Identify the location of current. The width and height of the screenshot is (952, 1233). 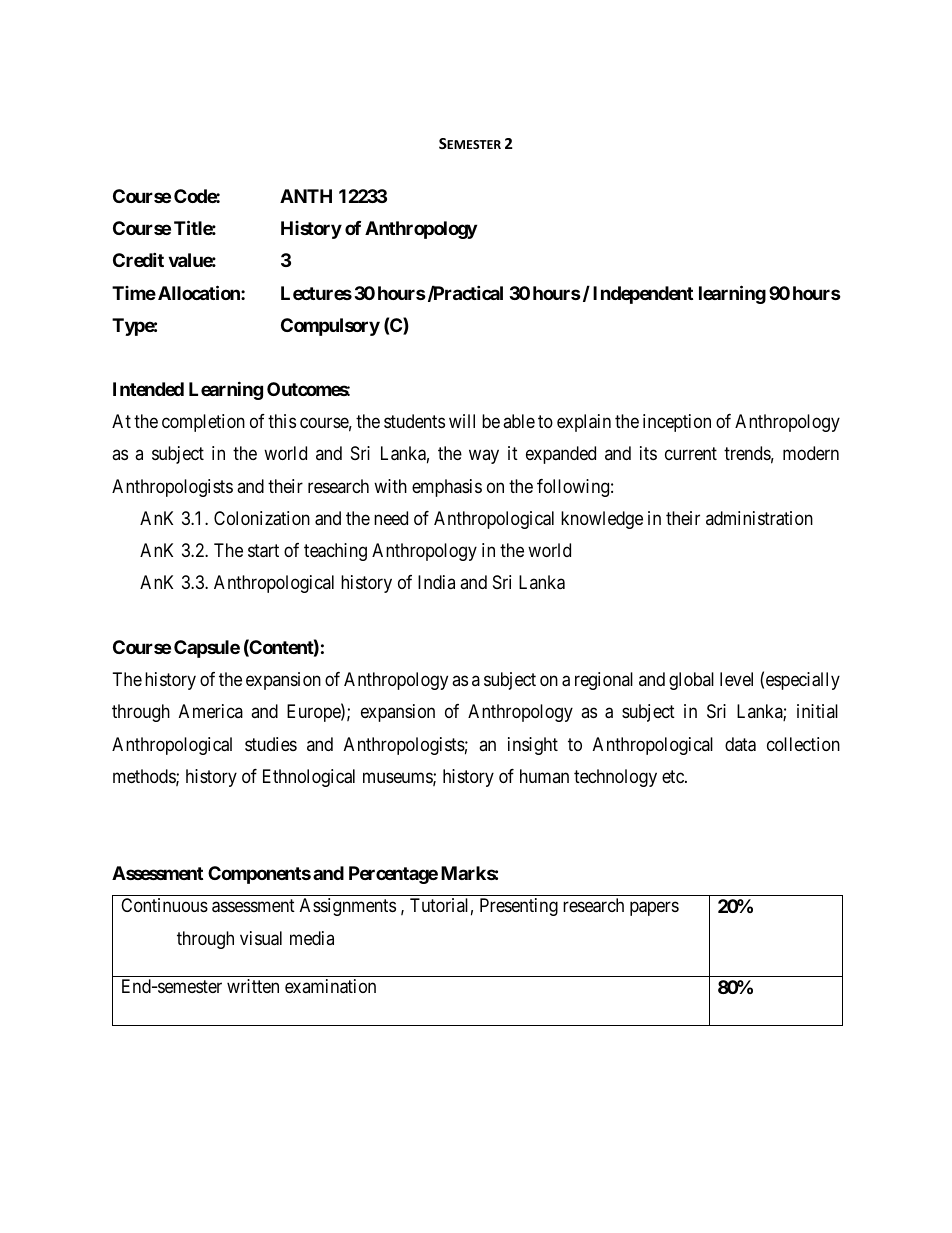
(691, 454).
